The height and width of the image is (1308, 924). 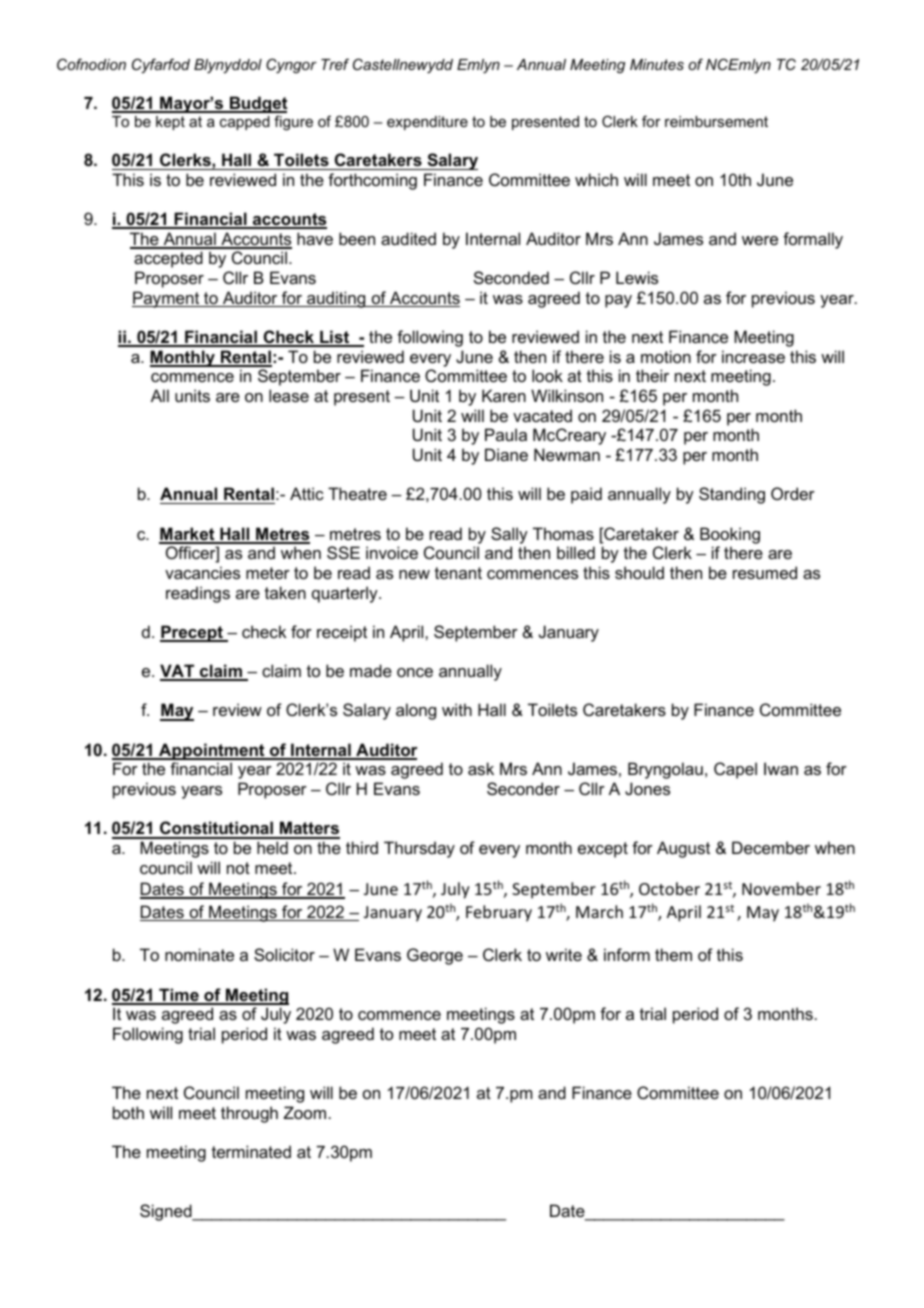 What do you see at coordinates (212, 751) in the image?
I see `Appointment` at bounding box center [212, 751].
